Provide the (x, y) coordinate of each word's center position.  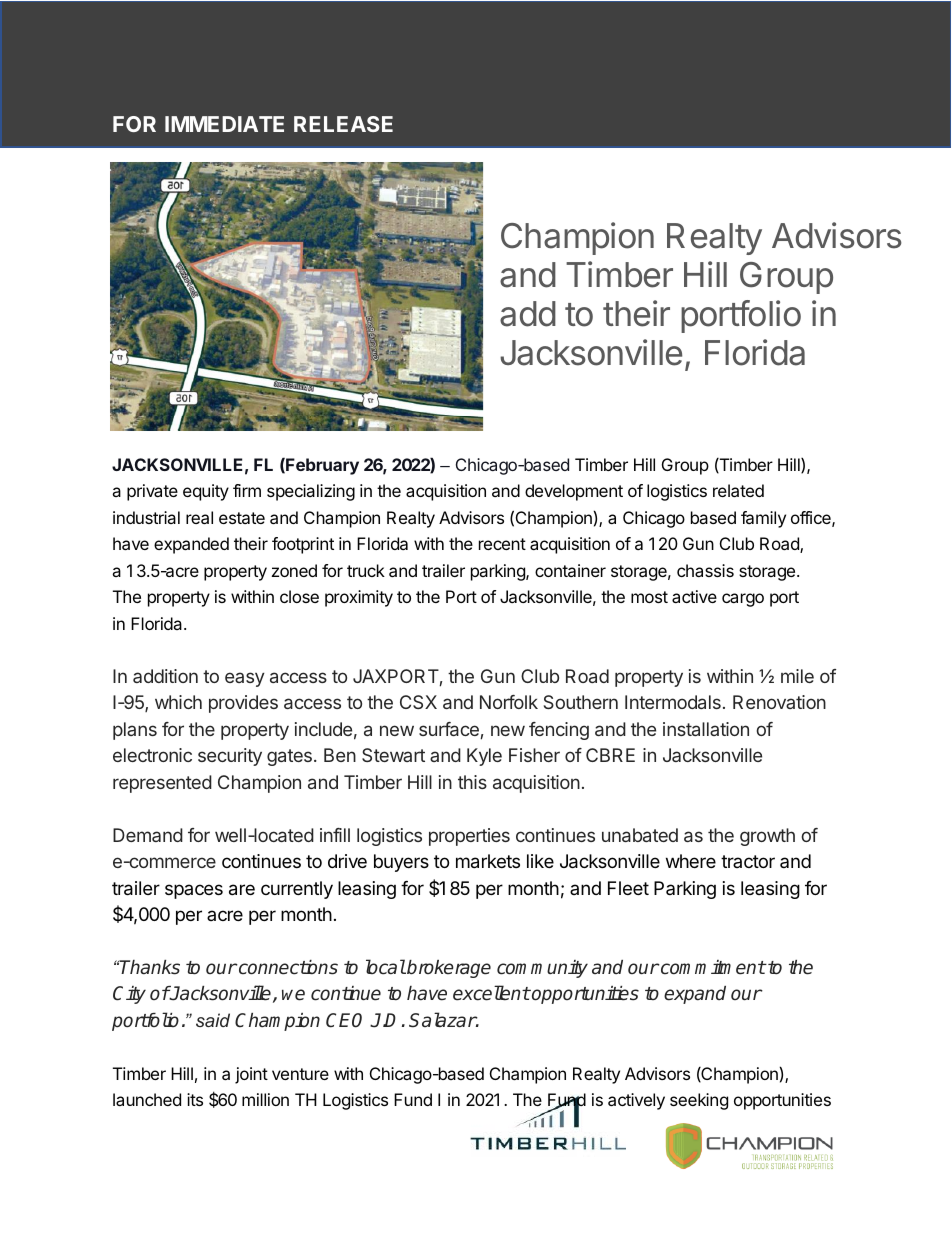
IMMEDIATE (224, 124)
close (299, 596)
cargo (743, 600)
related (738, 490)
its (195, 1099)
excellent (491, 993)
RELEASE (343, 124)
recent (502, 544)
